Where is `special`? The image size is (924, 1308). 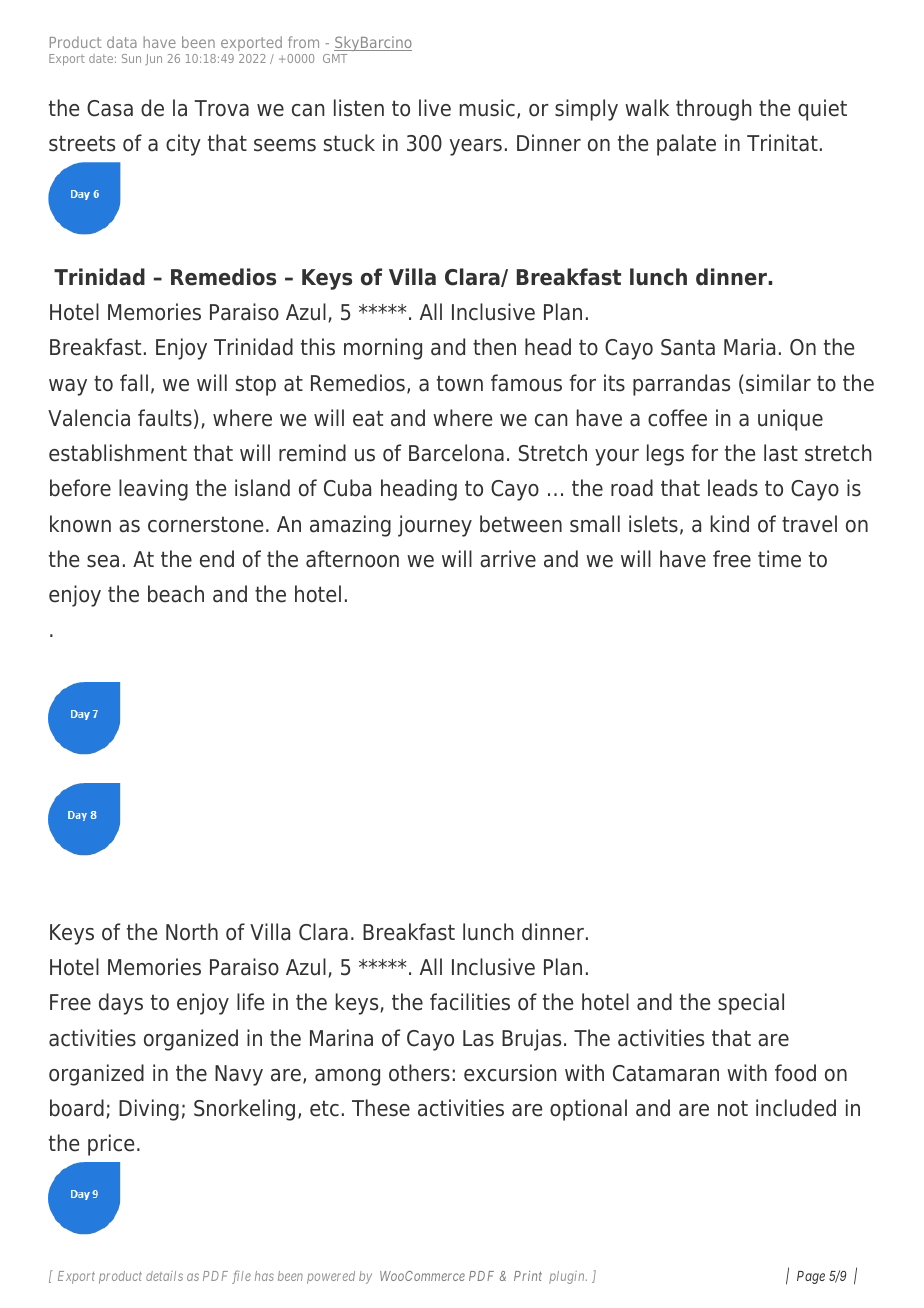
special is located at coordinates (751, 1004).
